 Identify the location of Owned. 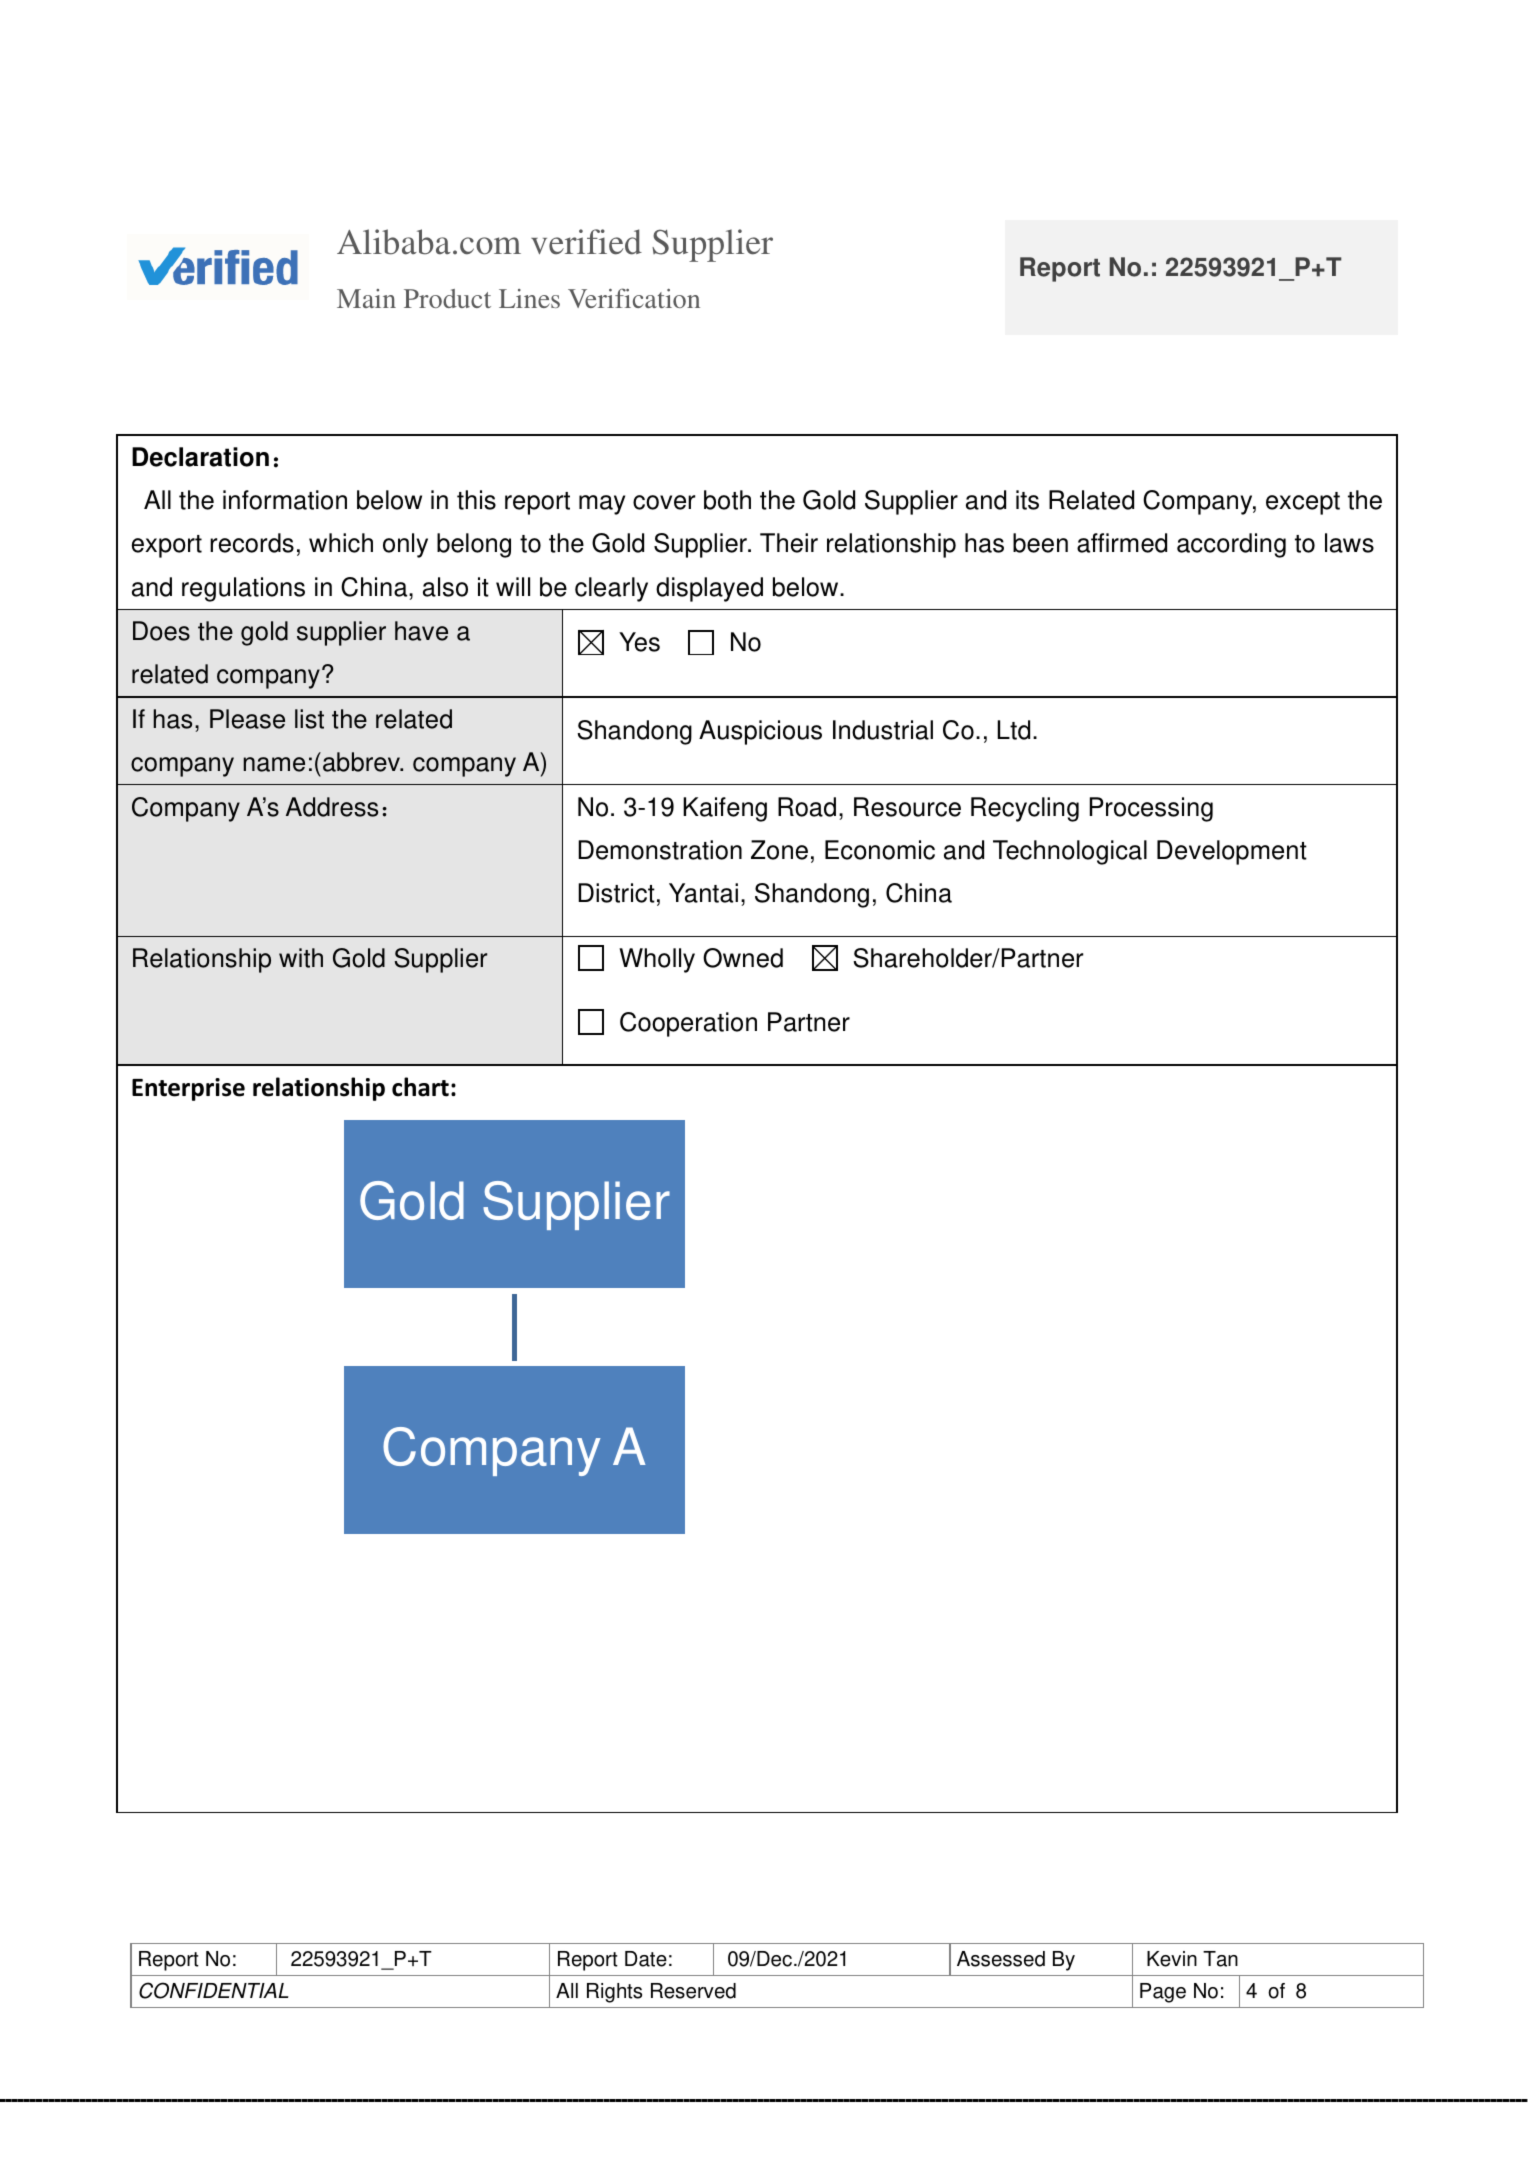
(743, 958).
